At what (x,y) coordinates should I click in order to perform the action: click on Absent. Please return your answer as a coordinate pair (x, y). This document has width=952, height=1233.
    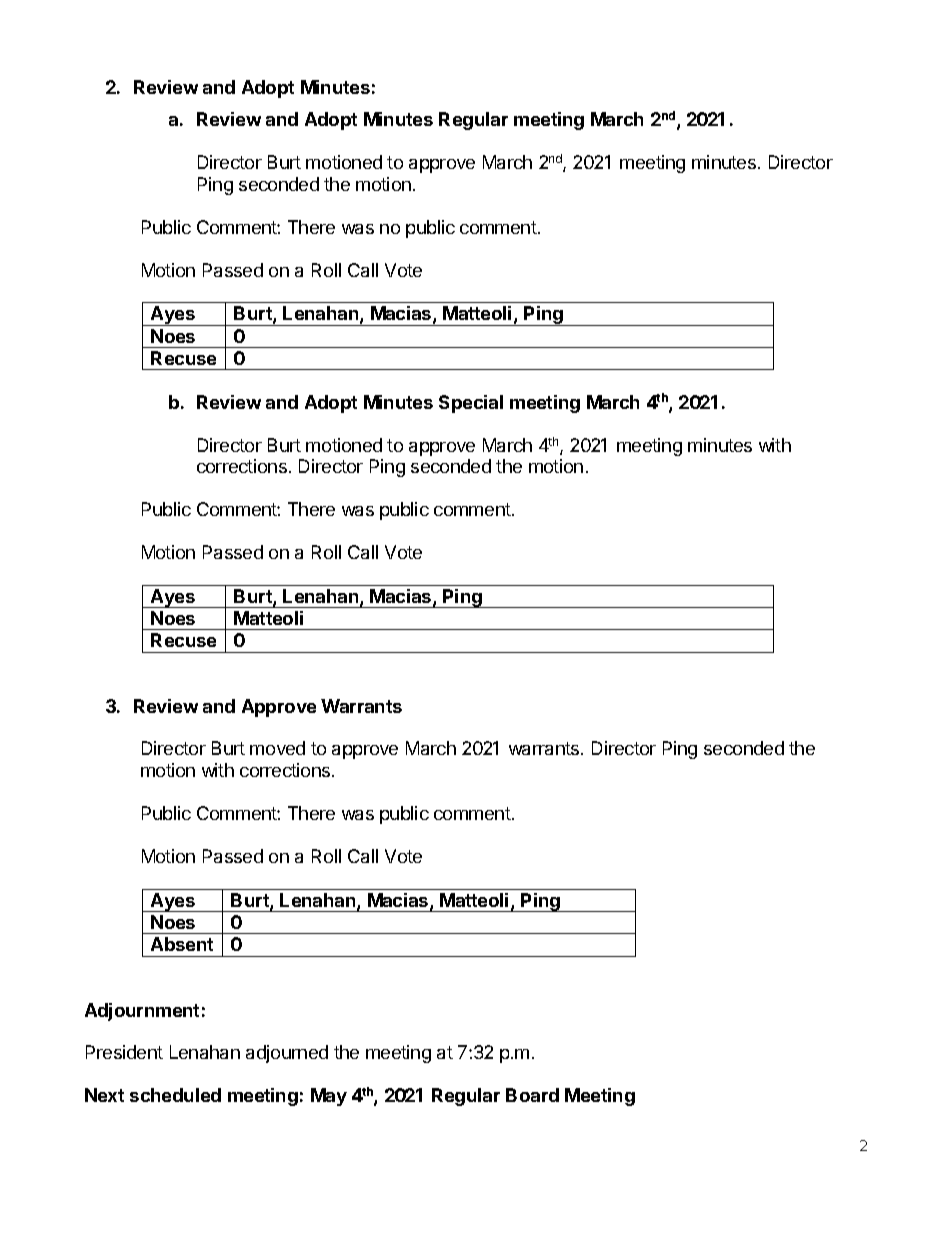
    Looking at the image, I should click on (182, 944).
